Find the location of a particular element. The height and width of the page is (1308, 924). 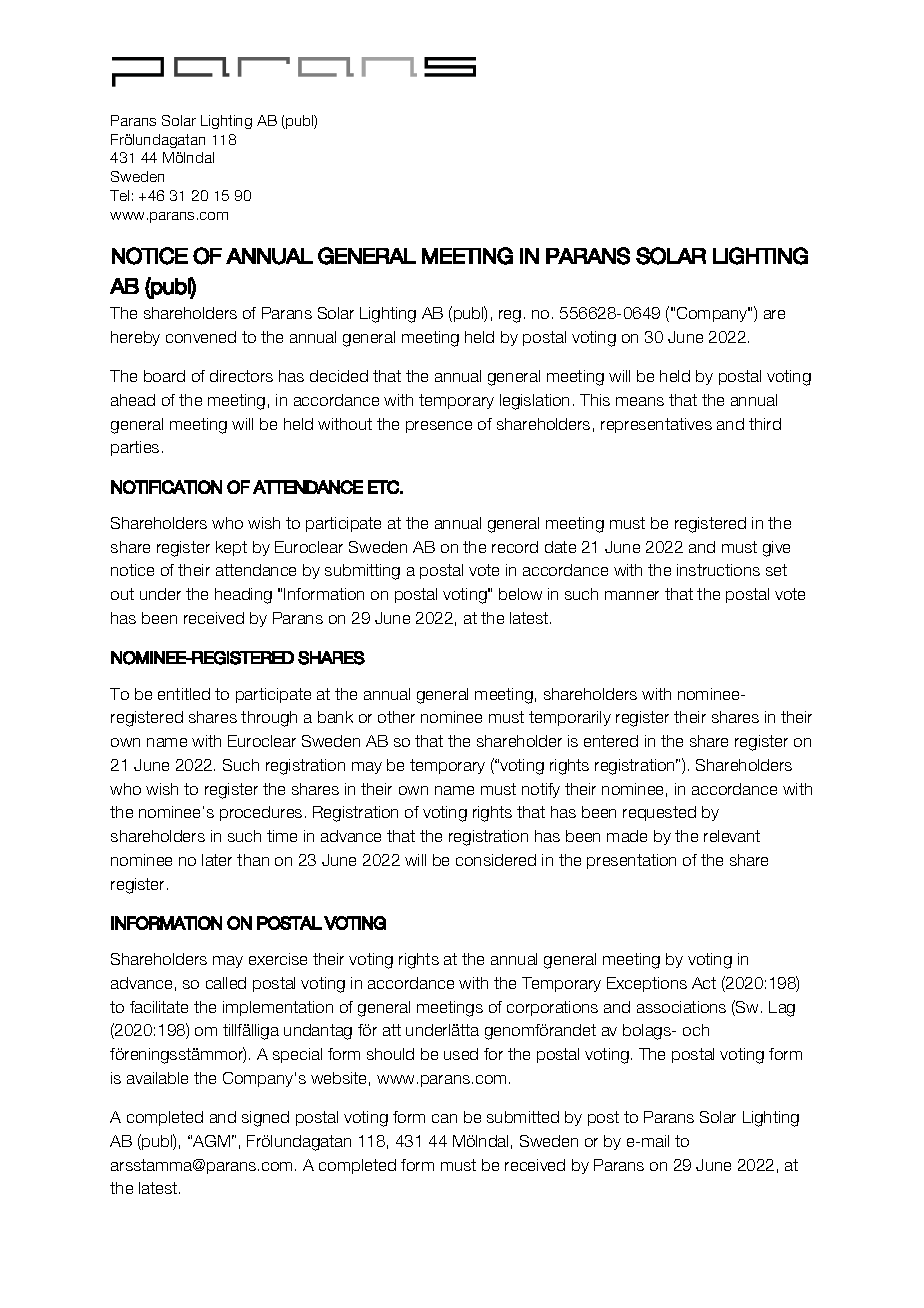

Tel is located at coordinates (119, 195).
